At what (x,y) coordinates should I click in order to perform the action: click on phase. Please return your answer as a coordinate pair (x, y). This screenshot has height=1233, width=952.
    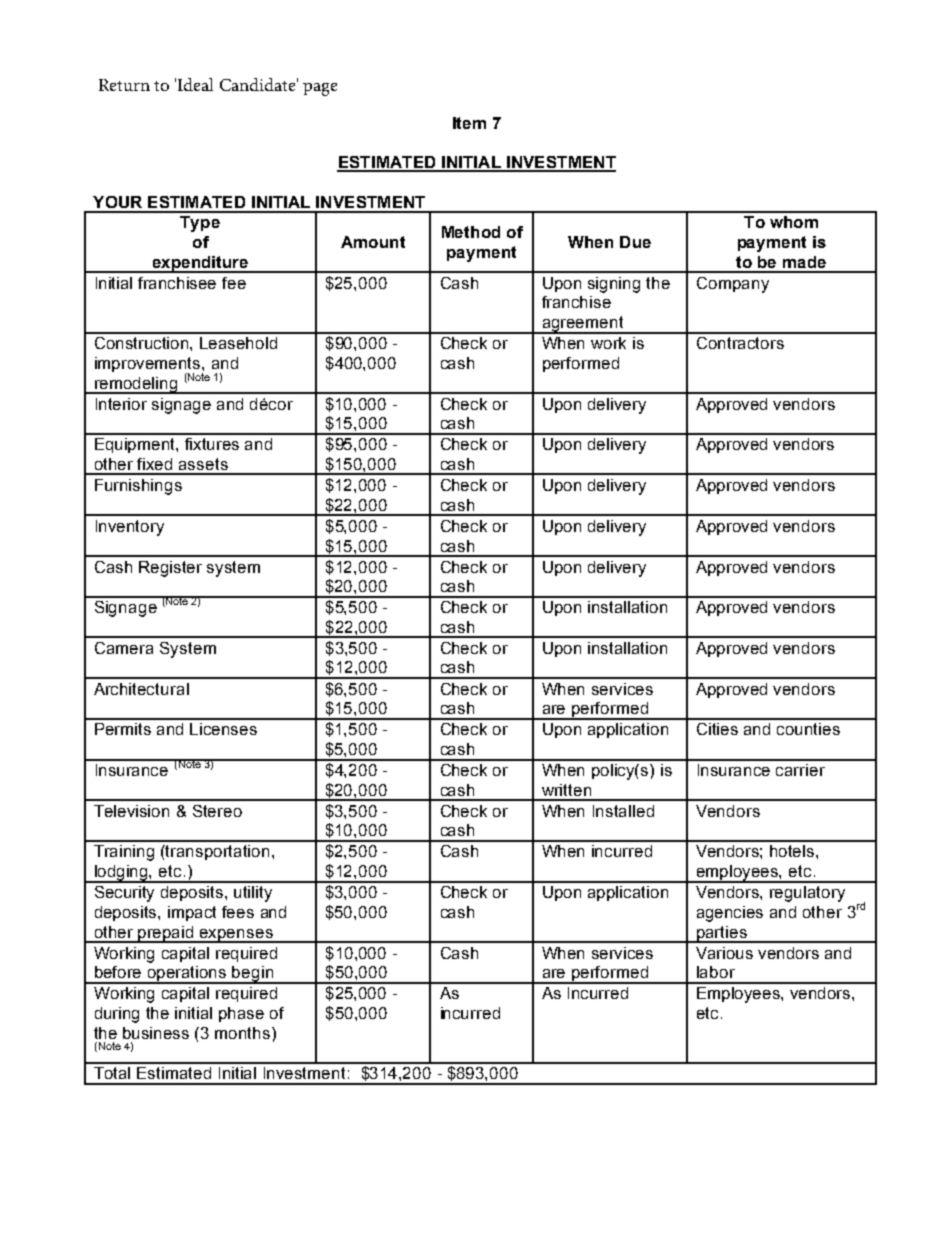
    Looking at the image, I should click on (241, 1014).
